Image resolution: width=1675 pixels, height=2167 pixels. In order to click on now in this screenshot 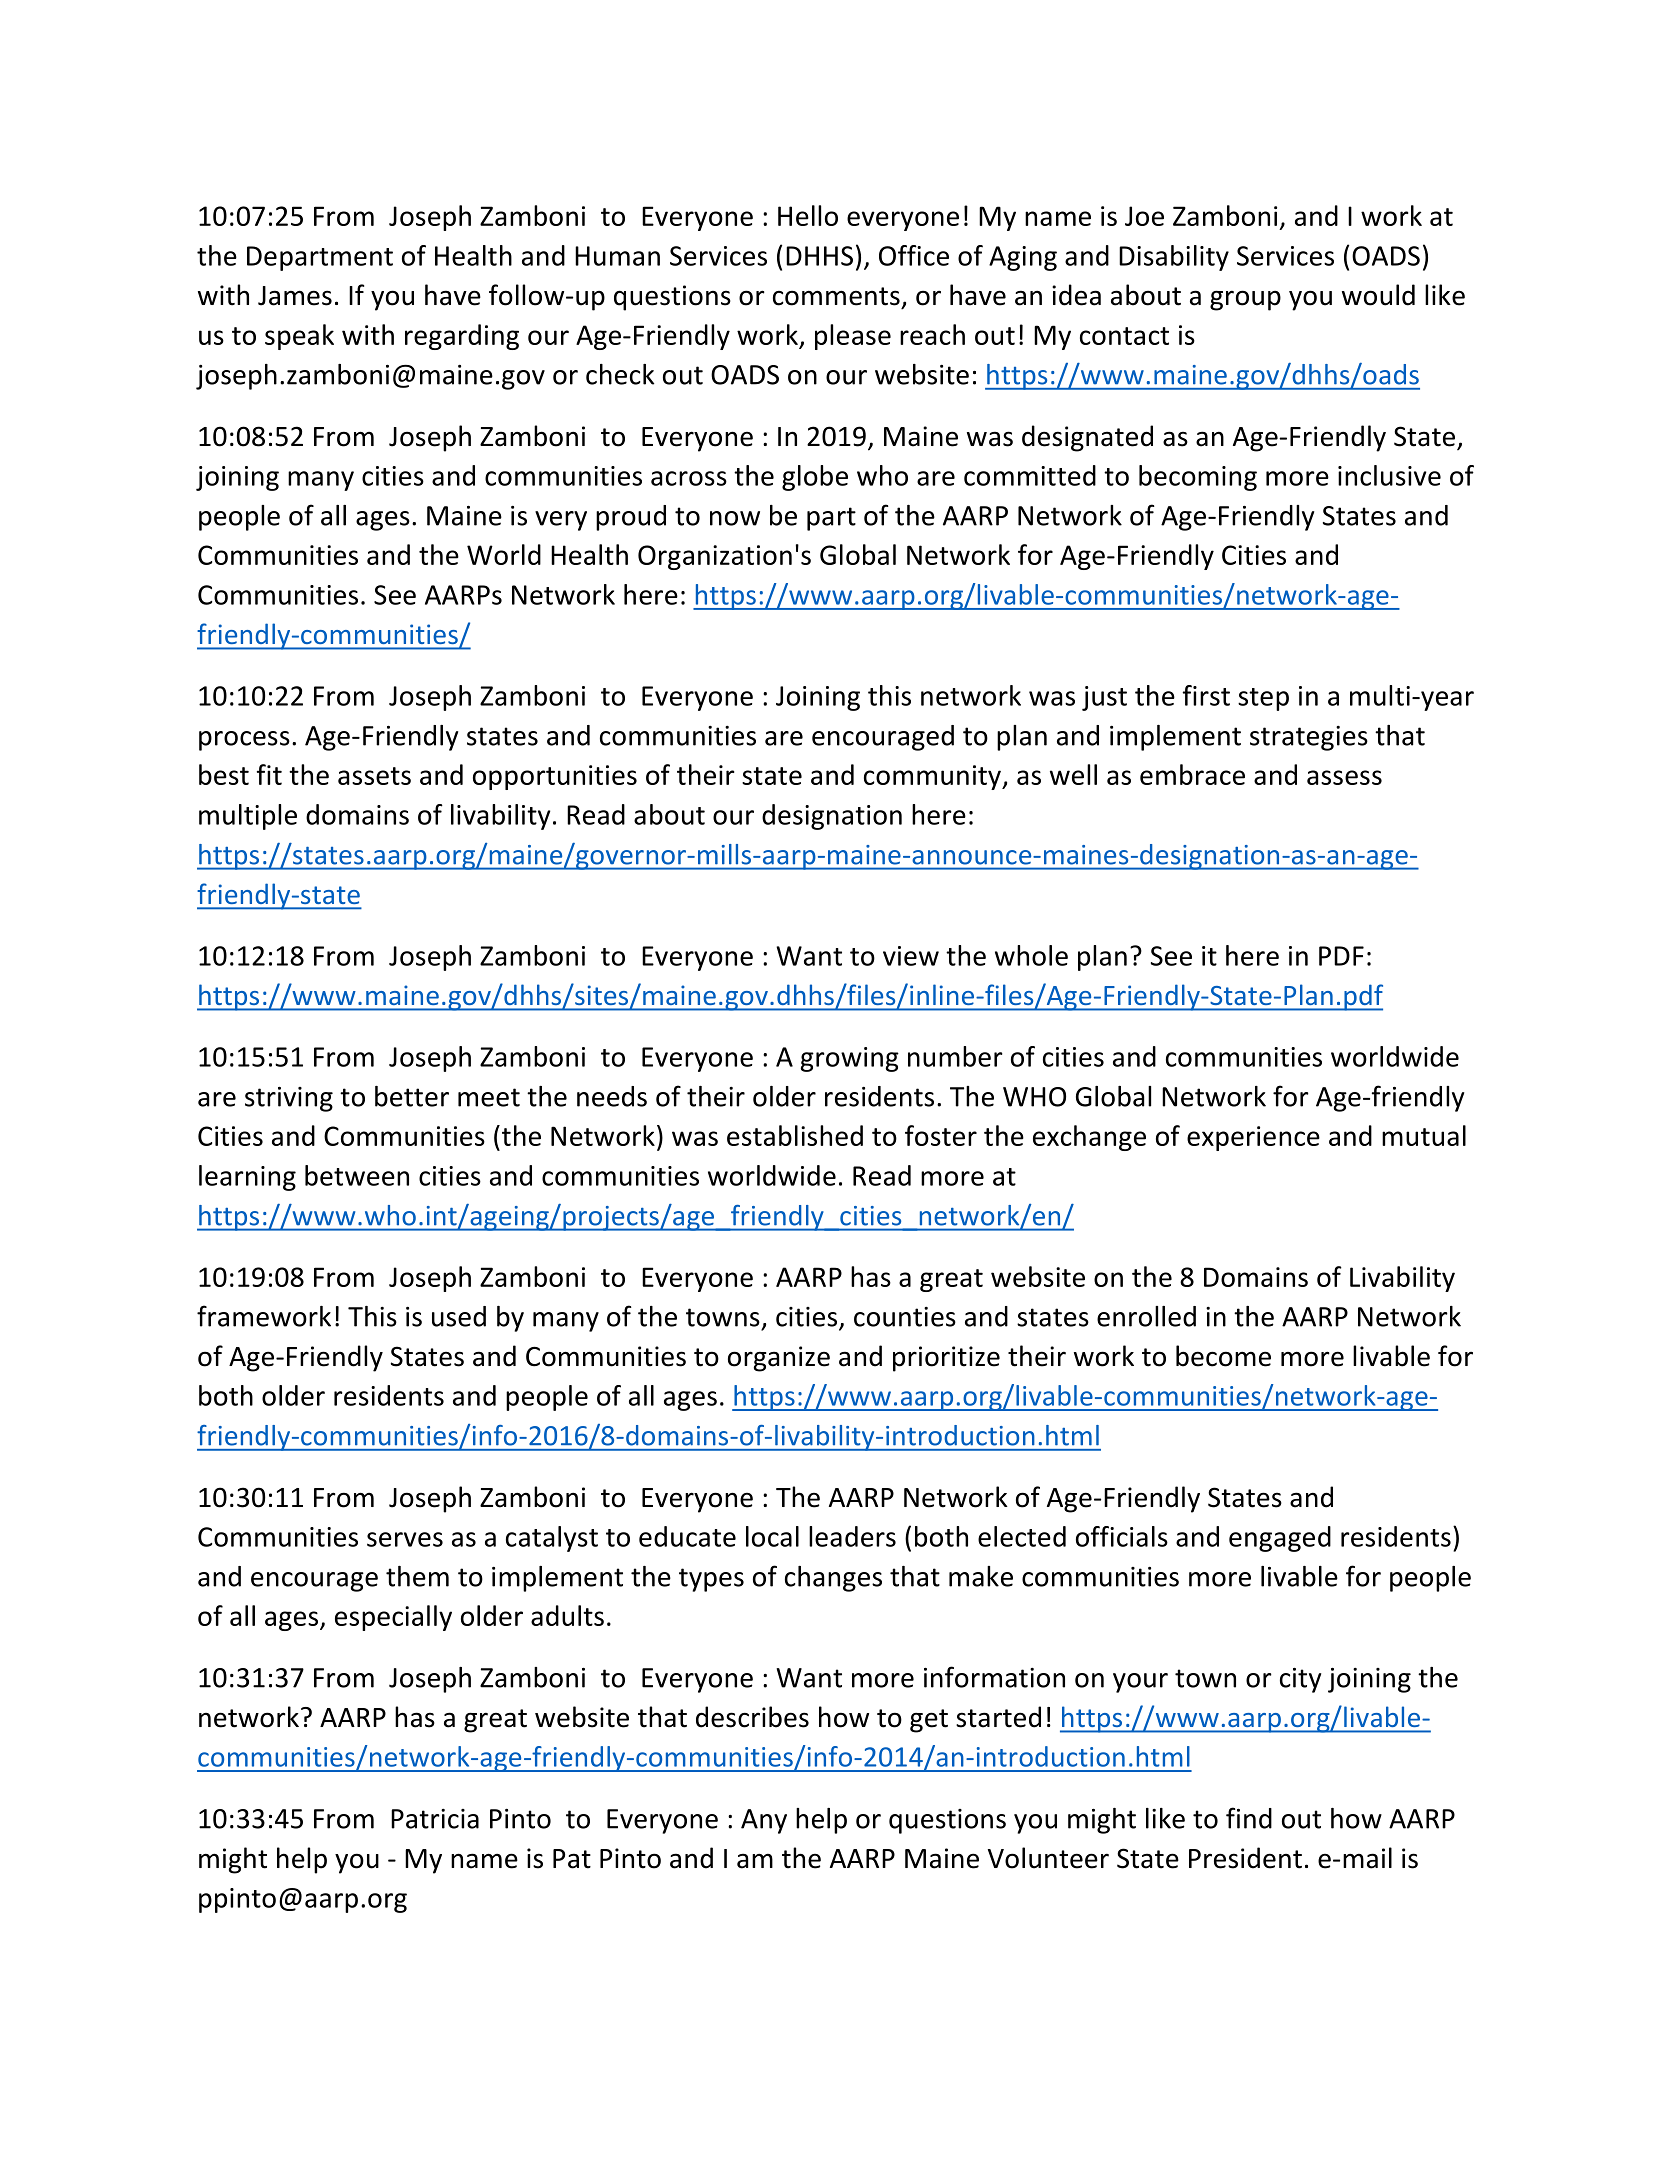, I will do `click(735, 518)`.
